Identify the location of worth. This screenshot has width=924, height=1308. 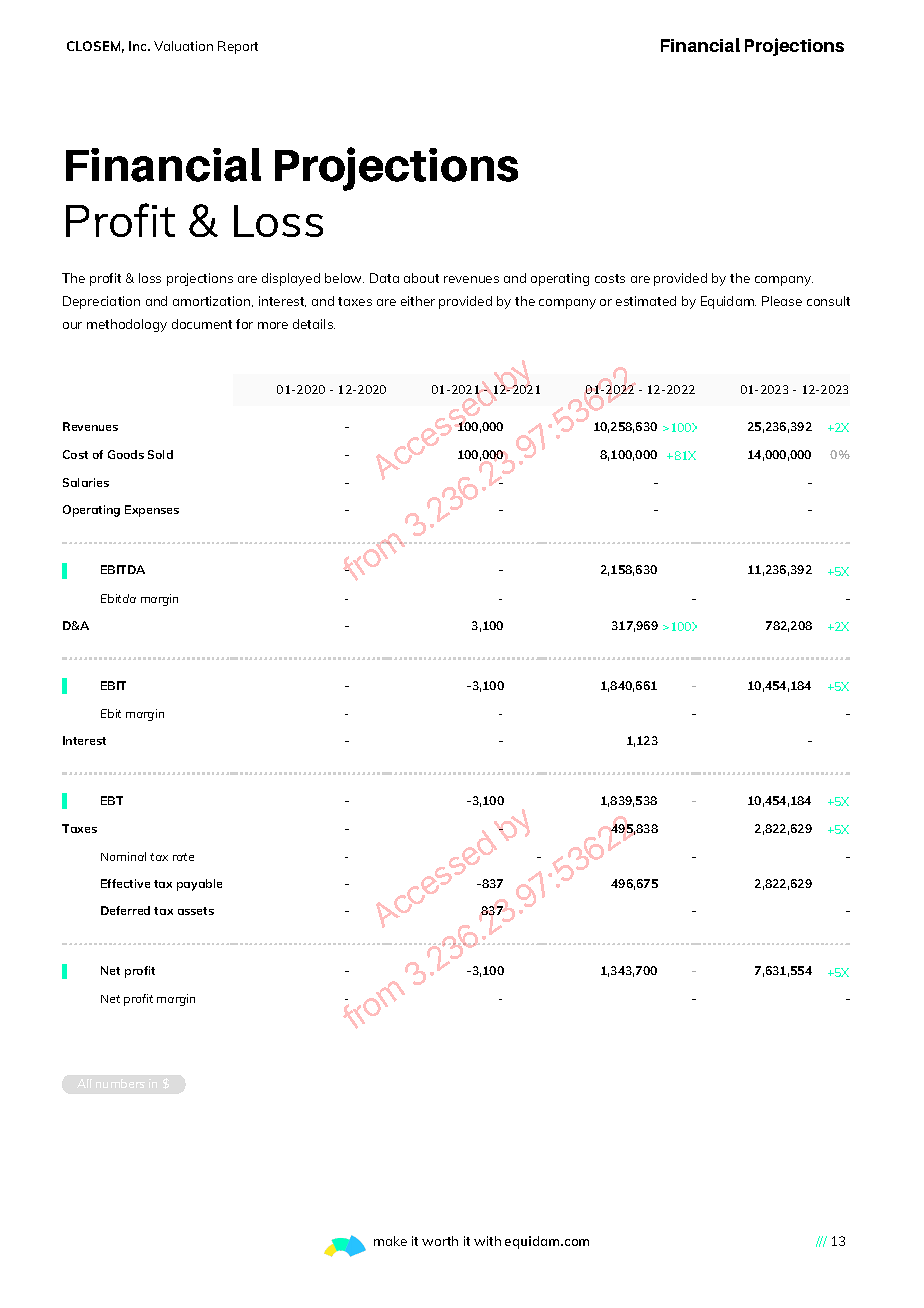
(440, 1241).
